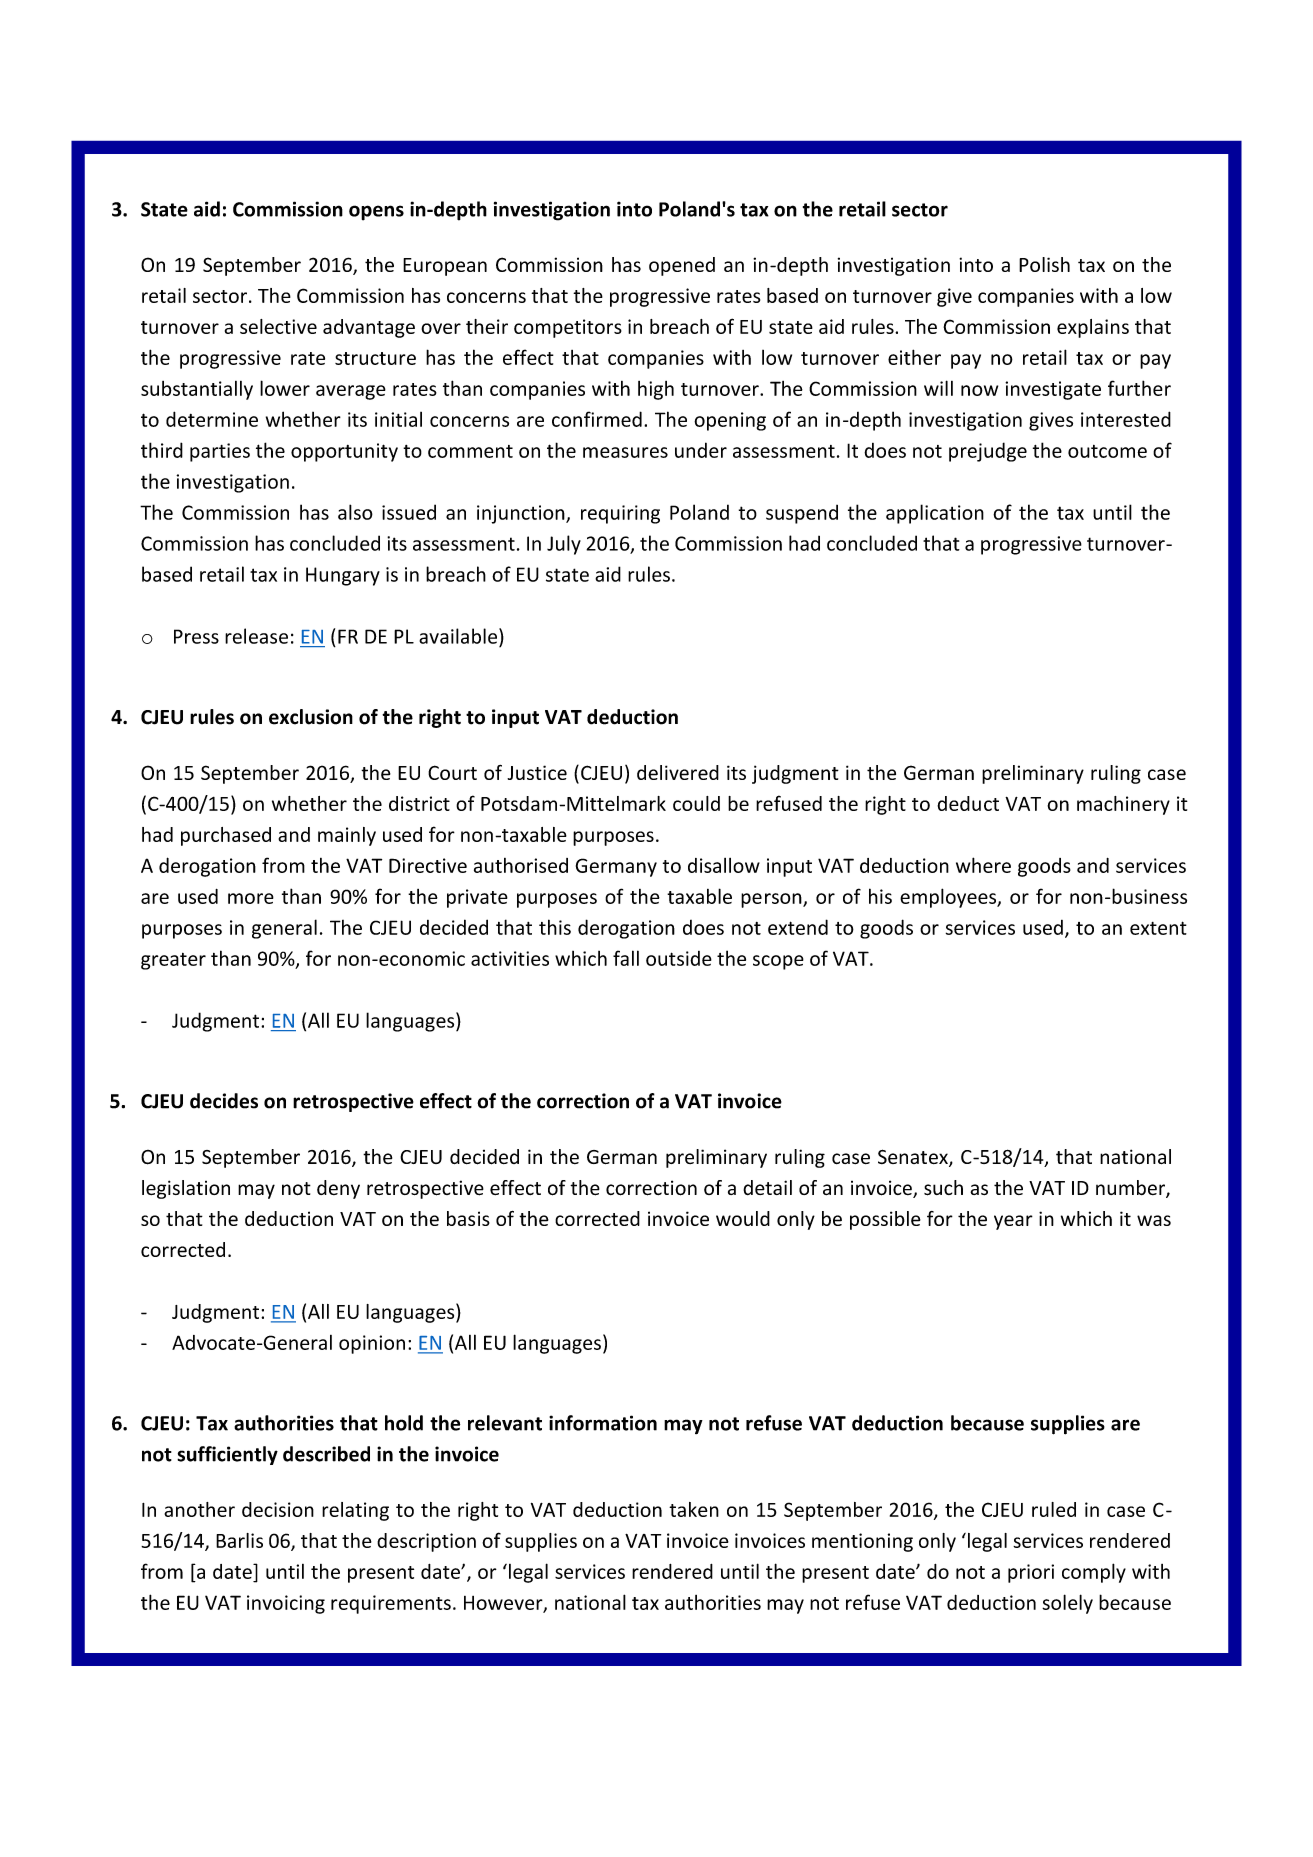 This document has height=1857, width=1313. Describe the element at coordinates (278, 326) in the document. I see `selective` at that location.
